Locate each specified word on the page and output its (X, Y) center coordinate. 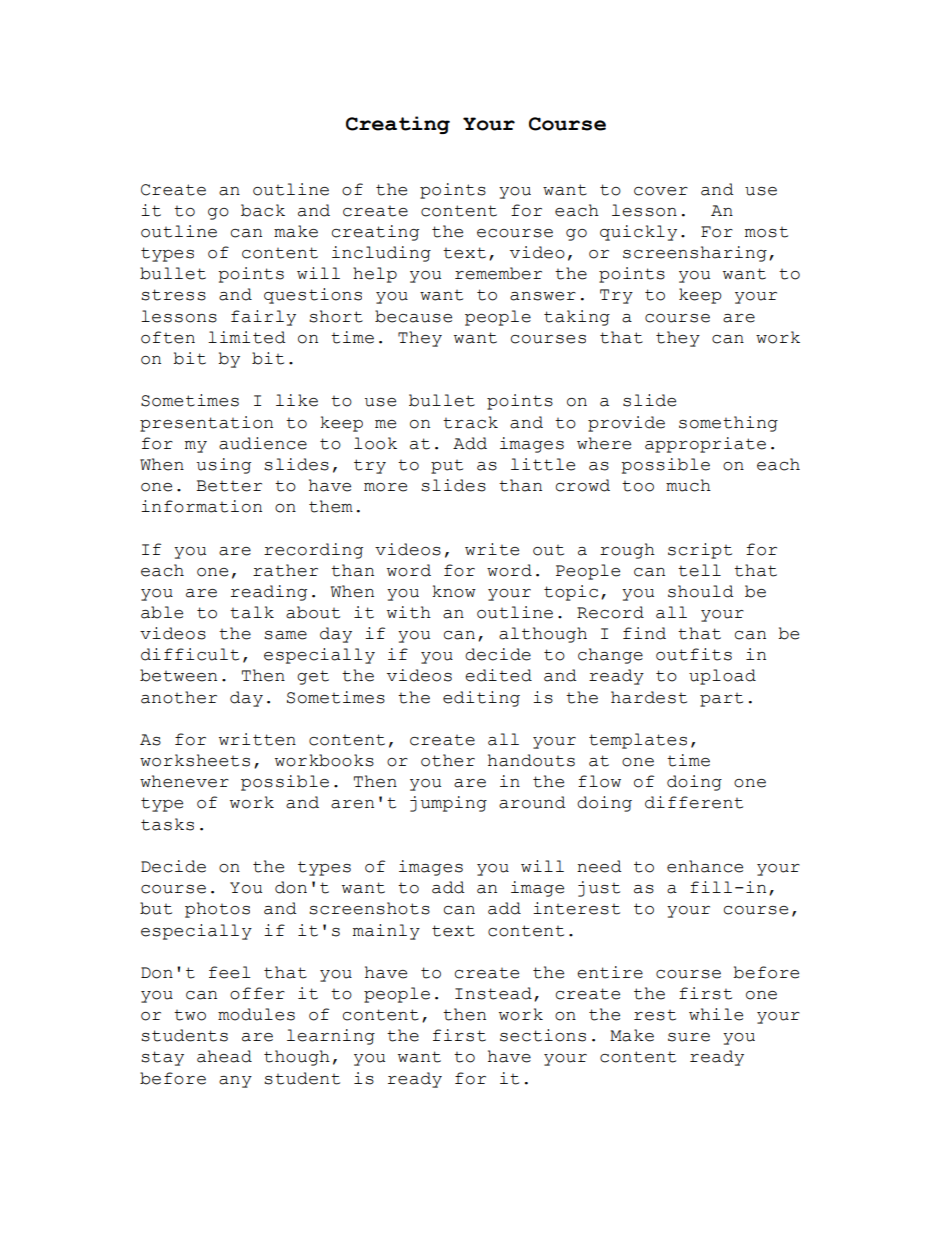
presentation (206, 424)
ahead (224, 1056)
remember (498, 273)
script (700, 551)
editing (481, 699)
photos (217, 910)
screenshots (369, 908)
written (257, 739)
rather (285, 570)
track (470, 422)
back (263, 210)
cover (661, 191)
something (728, 424)
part (721, 700)
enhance (705, 866)
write (492, 549)
